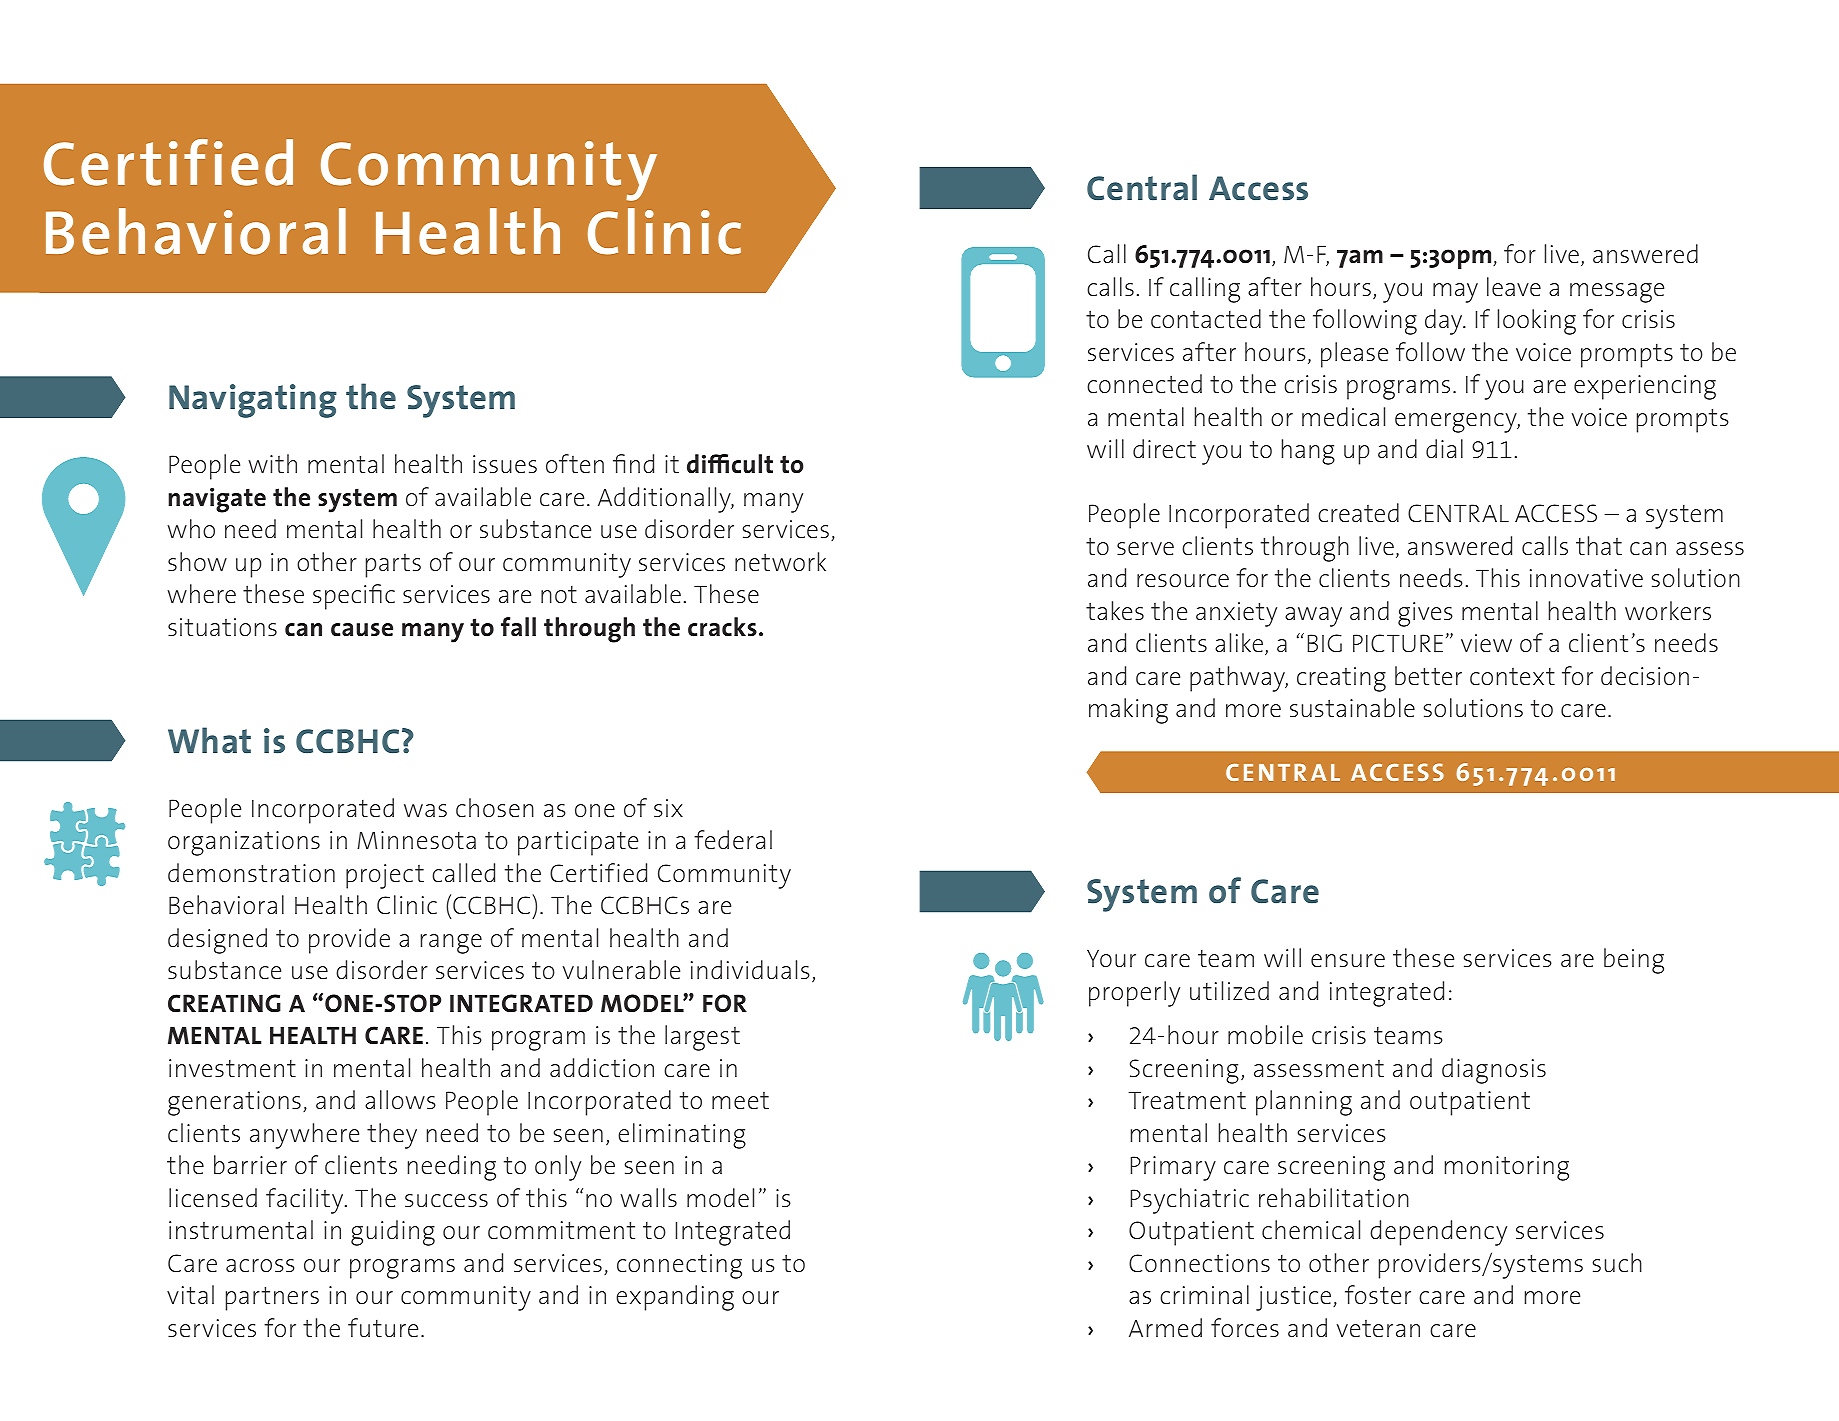  Describe the element at coordinates (1206, 318) in the screenshot. I see `contacted` at that location.
